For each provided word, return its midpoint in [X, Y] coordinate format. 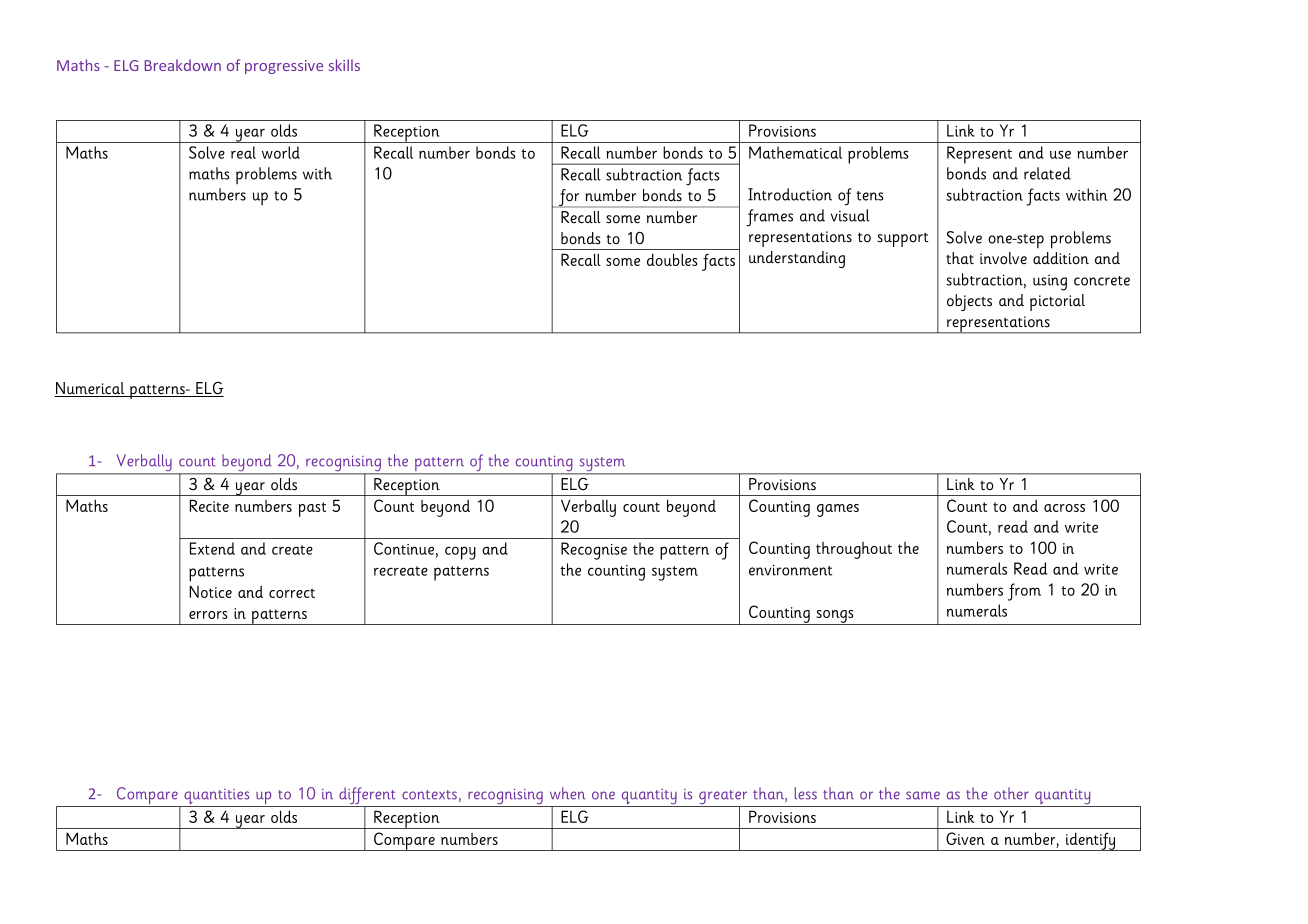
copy [460, 553]
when [568, 793]
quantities [217, 798]
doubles [672, 259]
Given [965, 838]
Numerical [90, 389]
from [1024, 592]
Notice [210, 591]
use [1060, 154]
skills [344, 65]
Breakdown [183, 65]
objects [969, 302]
